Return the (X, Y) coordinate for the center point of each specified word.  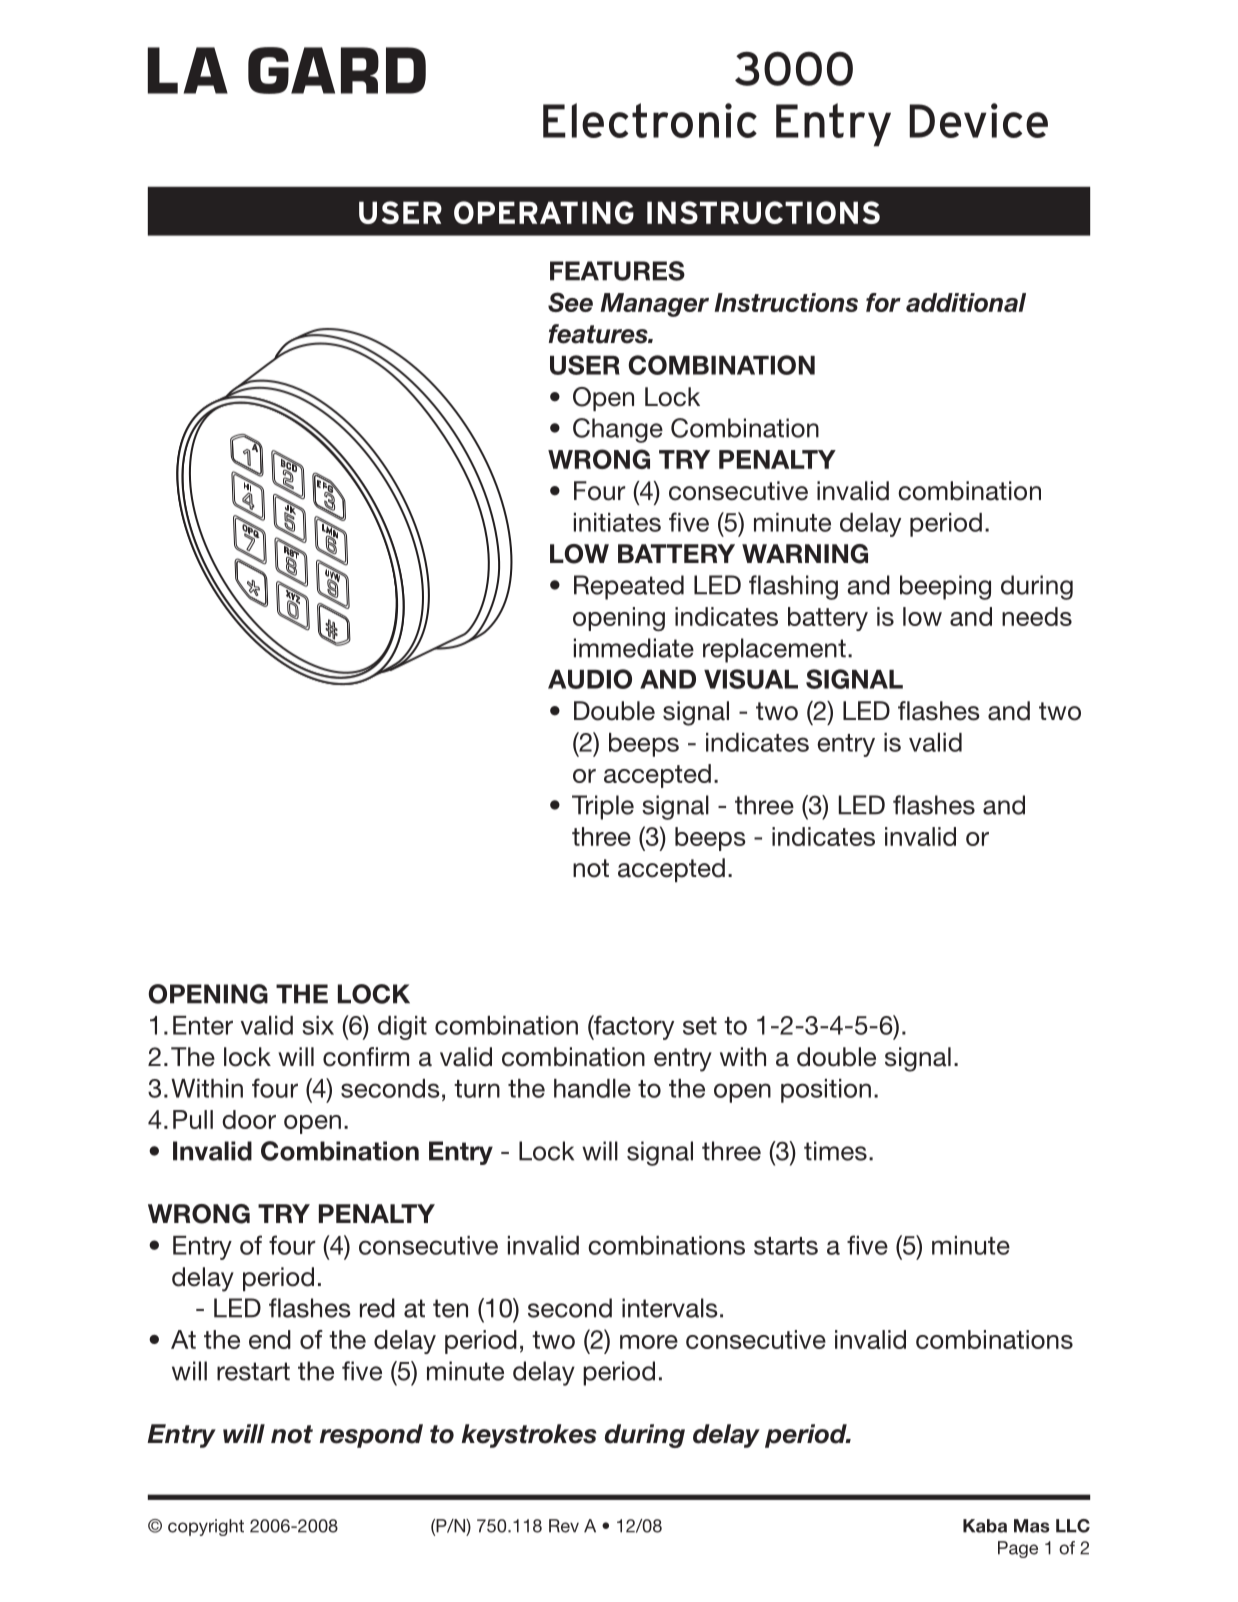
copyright (206, 1527)
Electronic (650, 120)
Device (979, 120)
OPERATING (544, 212)
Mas (1032, 1526)
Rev (564, 1526)
